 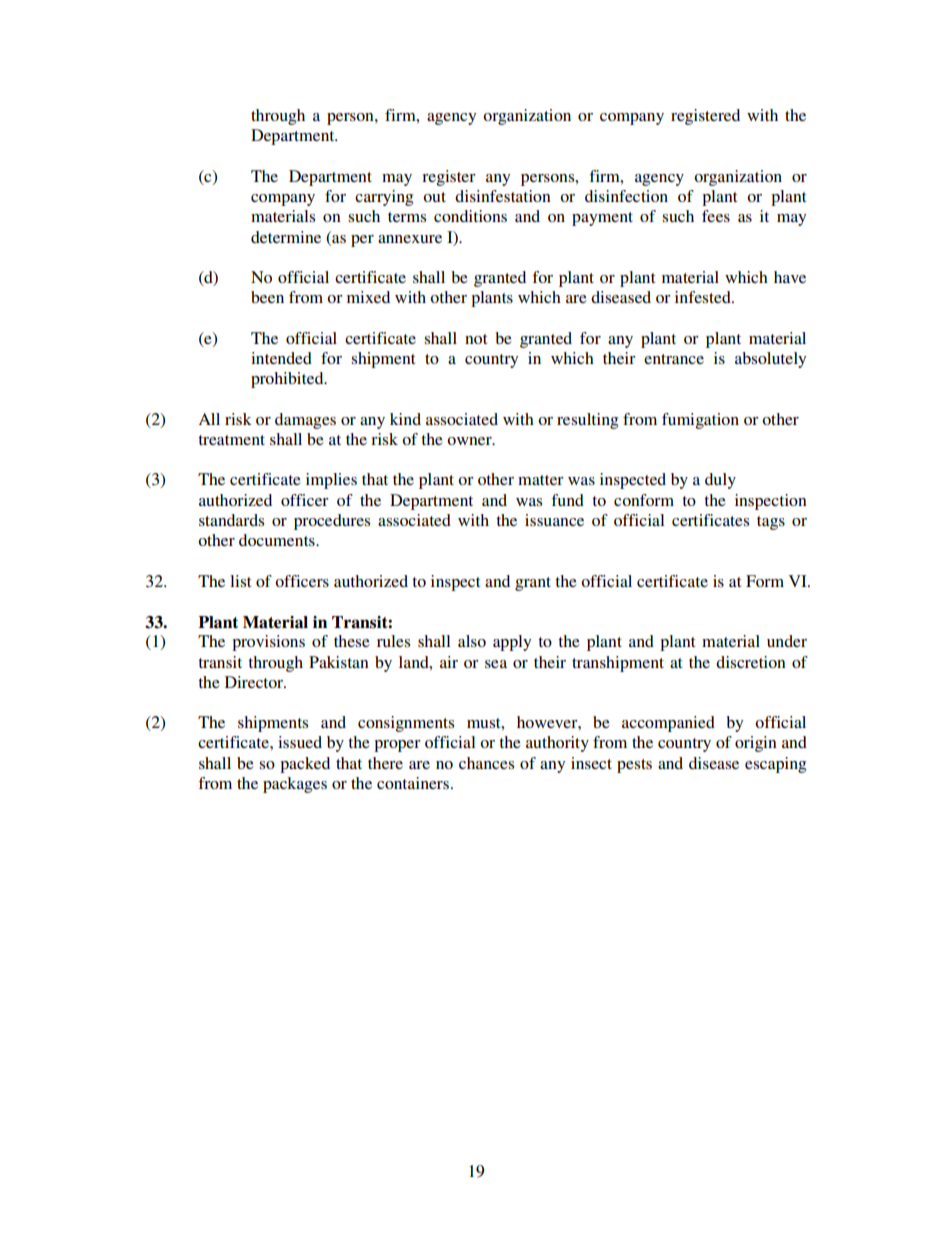 I want to click on fees, so click(x=716, y=216).
